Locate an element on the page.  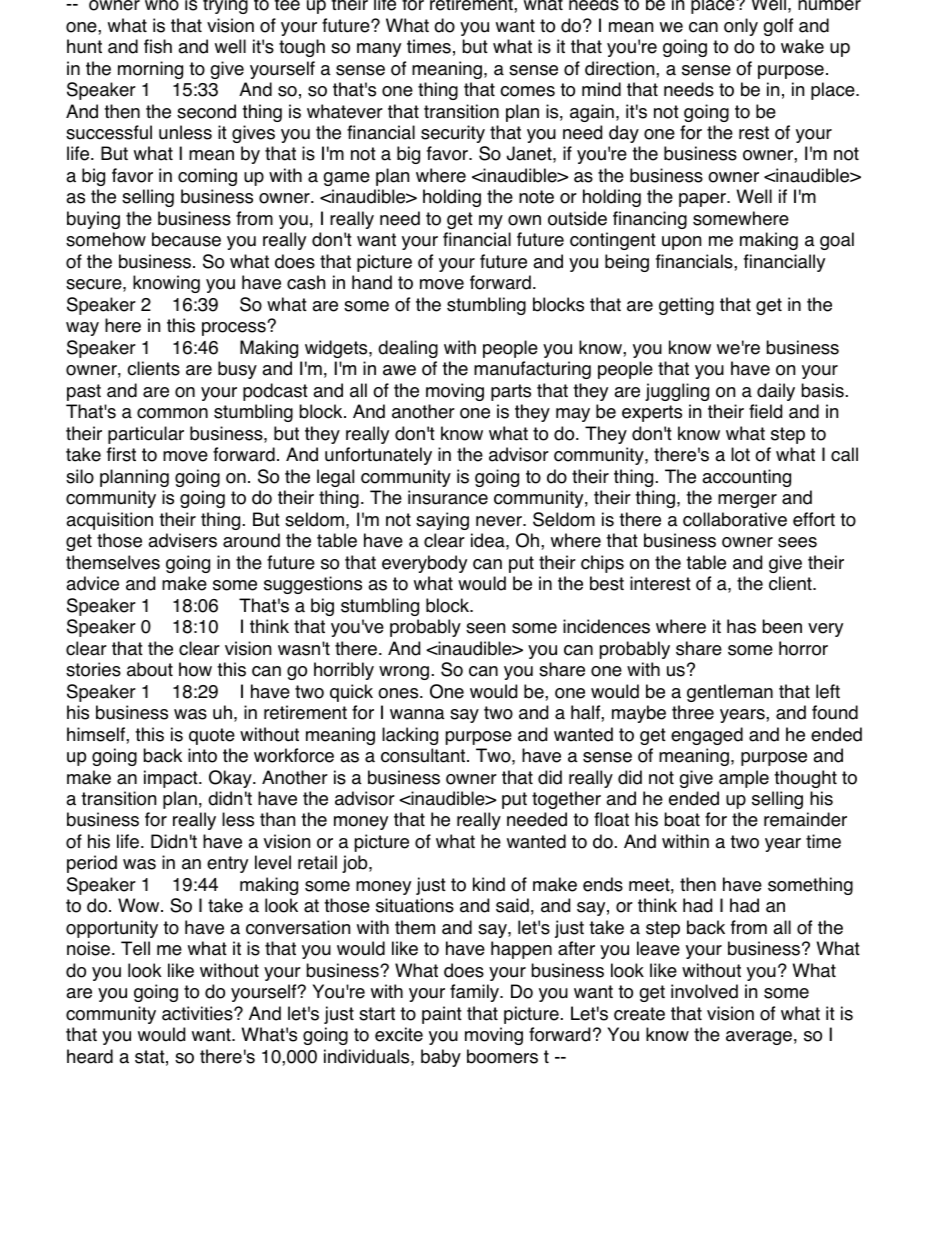
activities is located at coordinates (198, 1013).
